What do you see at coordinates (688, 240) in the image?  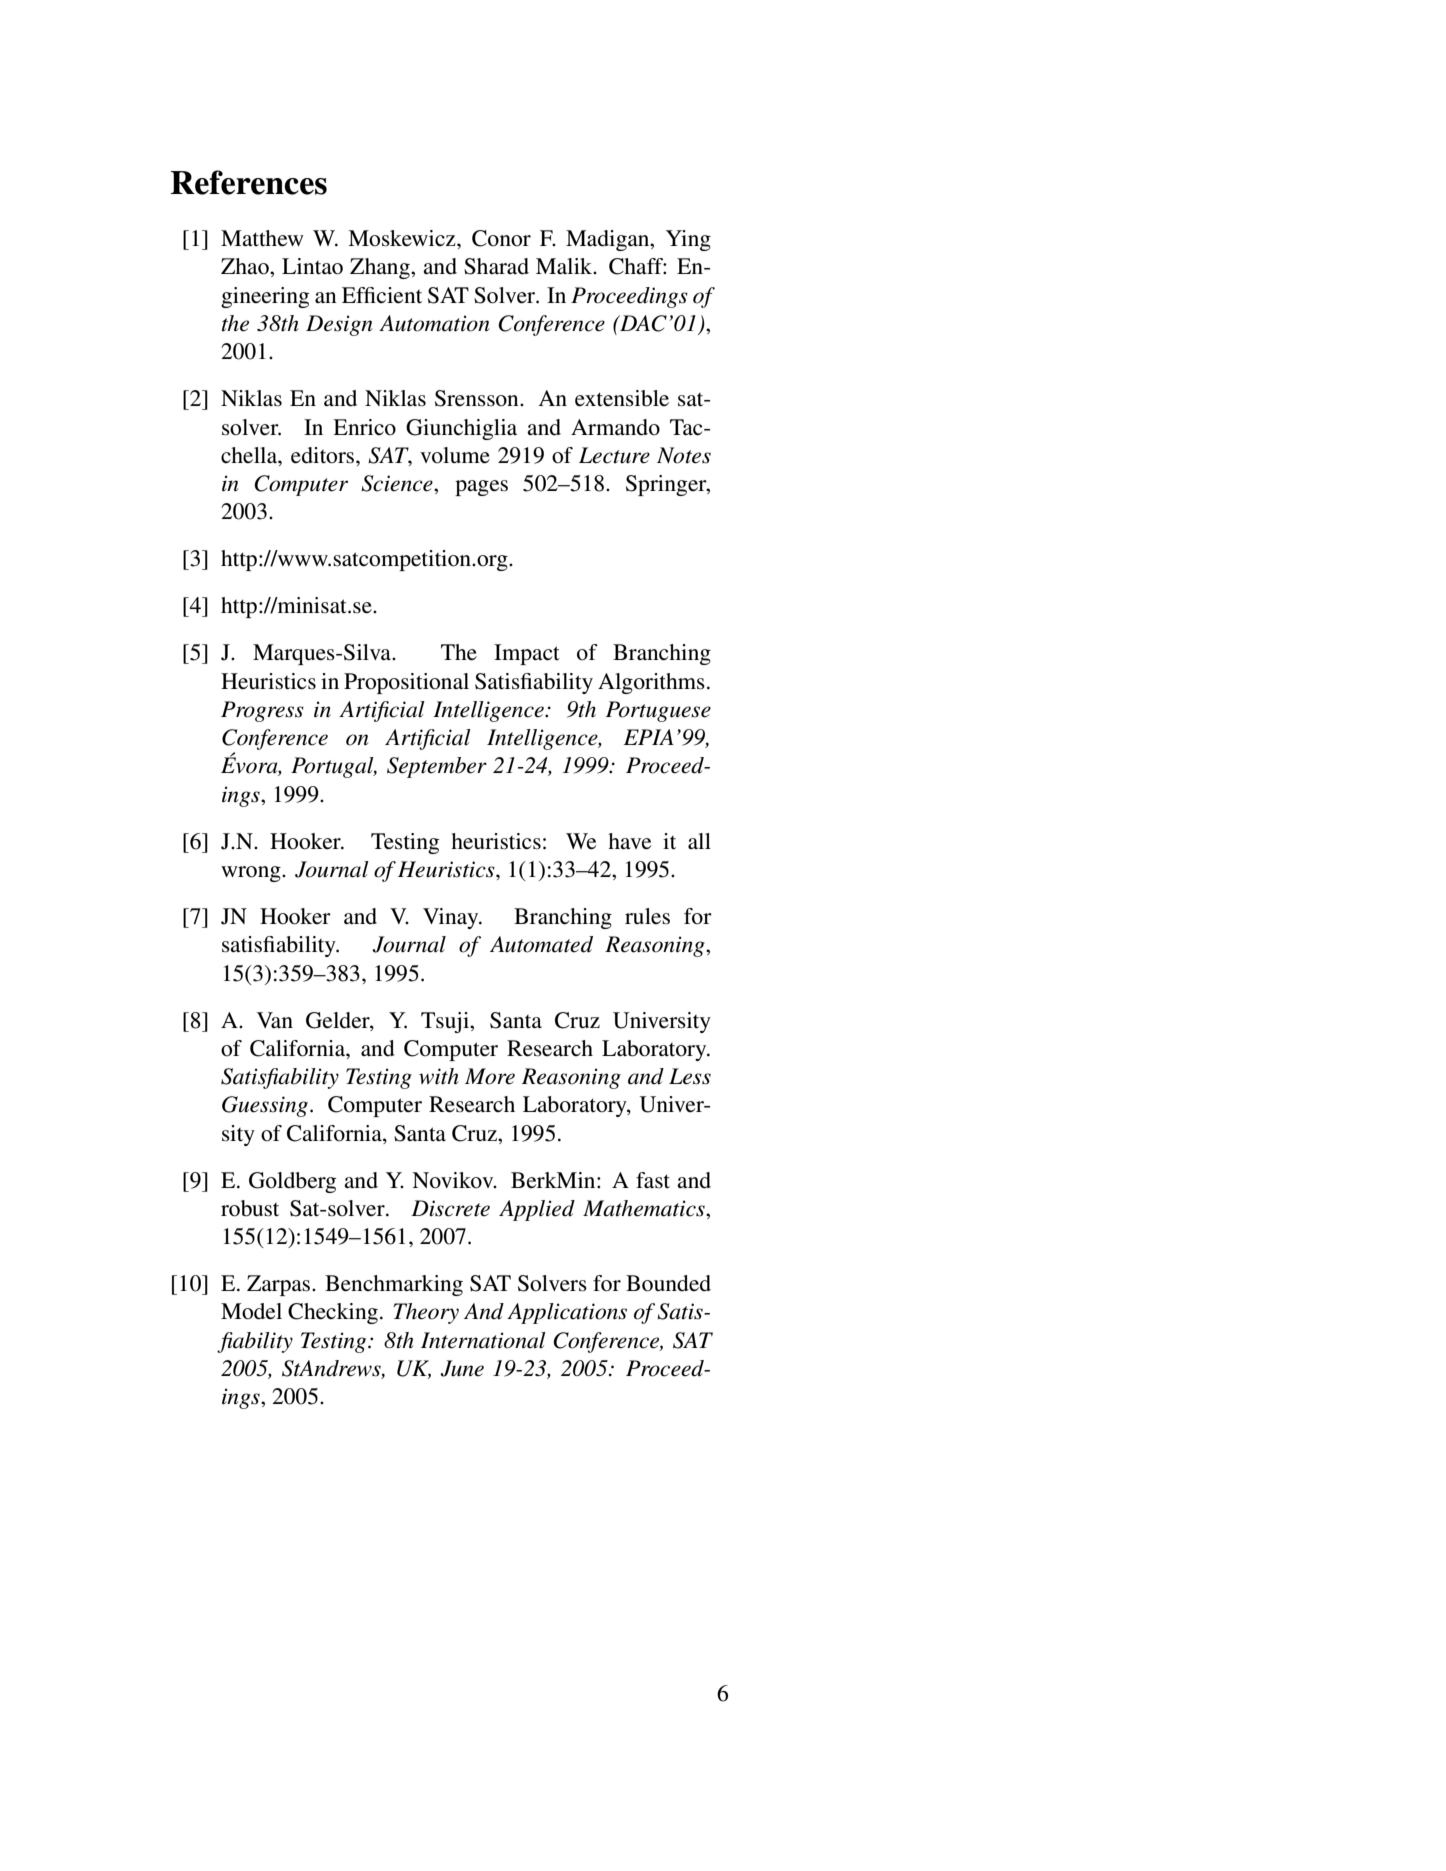 I see `Ying` at bounding box center [688, 240].
